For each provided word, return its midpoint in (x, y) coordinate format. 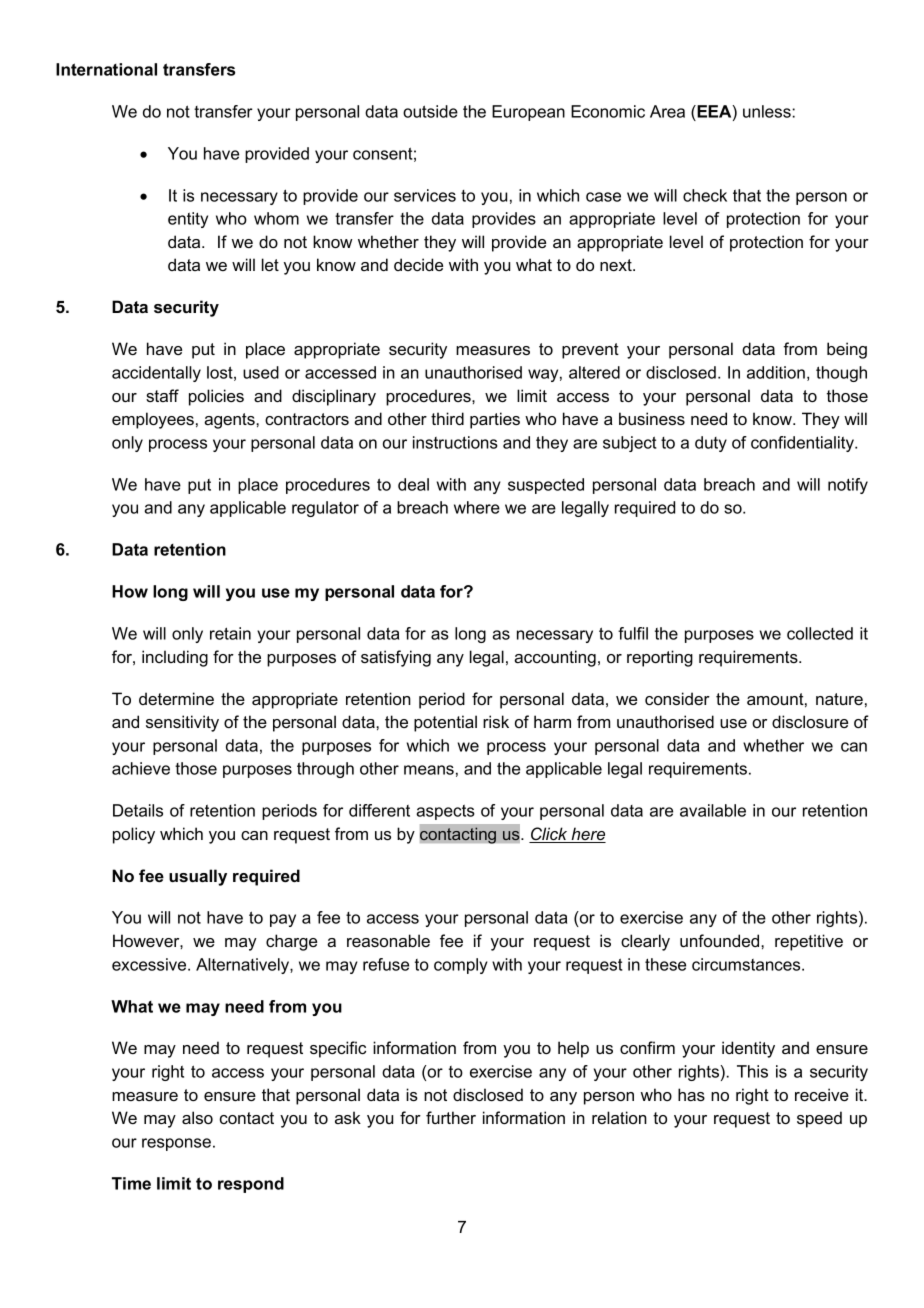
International (106, 69)
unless (768, 111)
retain (230, 633)
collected (820, 633)
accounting (555, 658)
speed (819, 1119)
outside (430, 111)
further (451, 1117)
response (176, 1144)
